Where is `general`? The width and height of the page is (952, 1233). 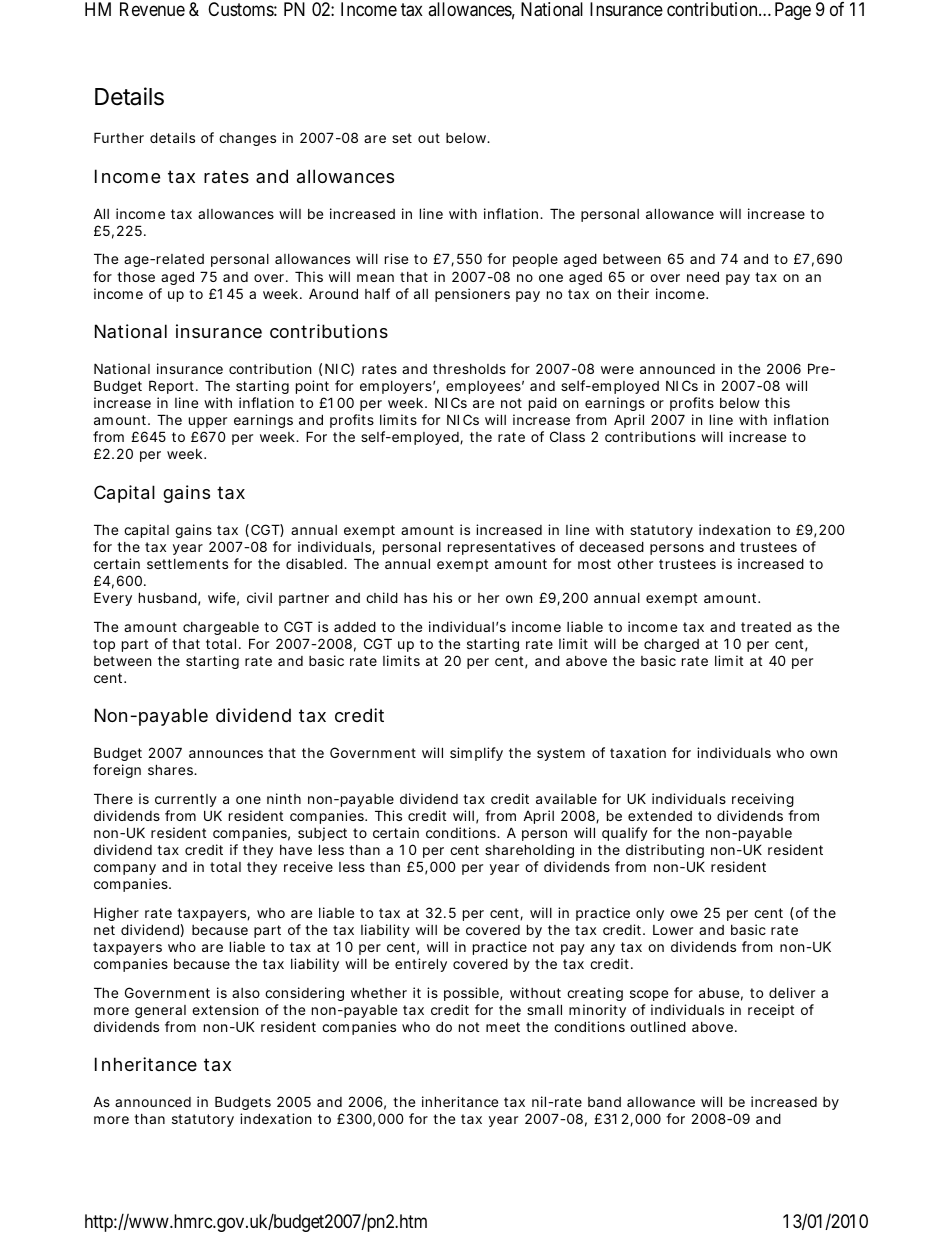
general is located at coordinates (160, 1011).
